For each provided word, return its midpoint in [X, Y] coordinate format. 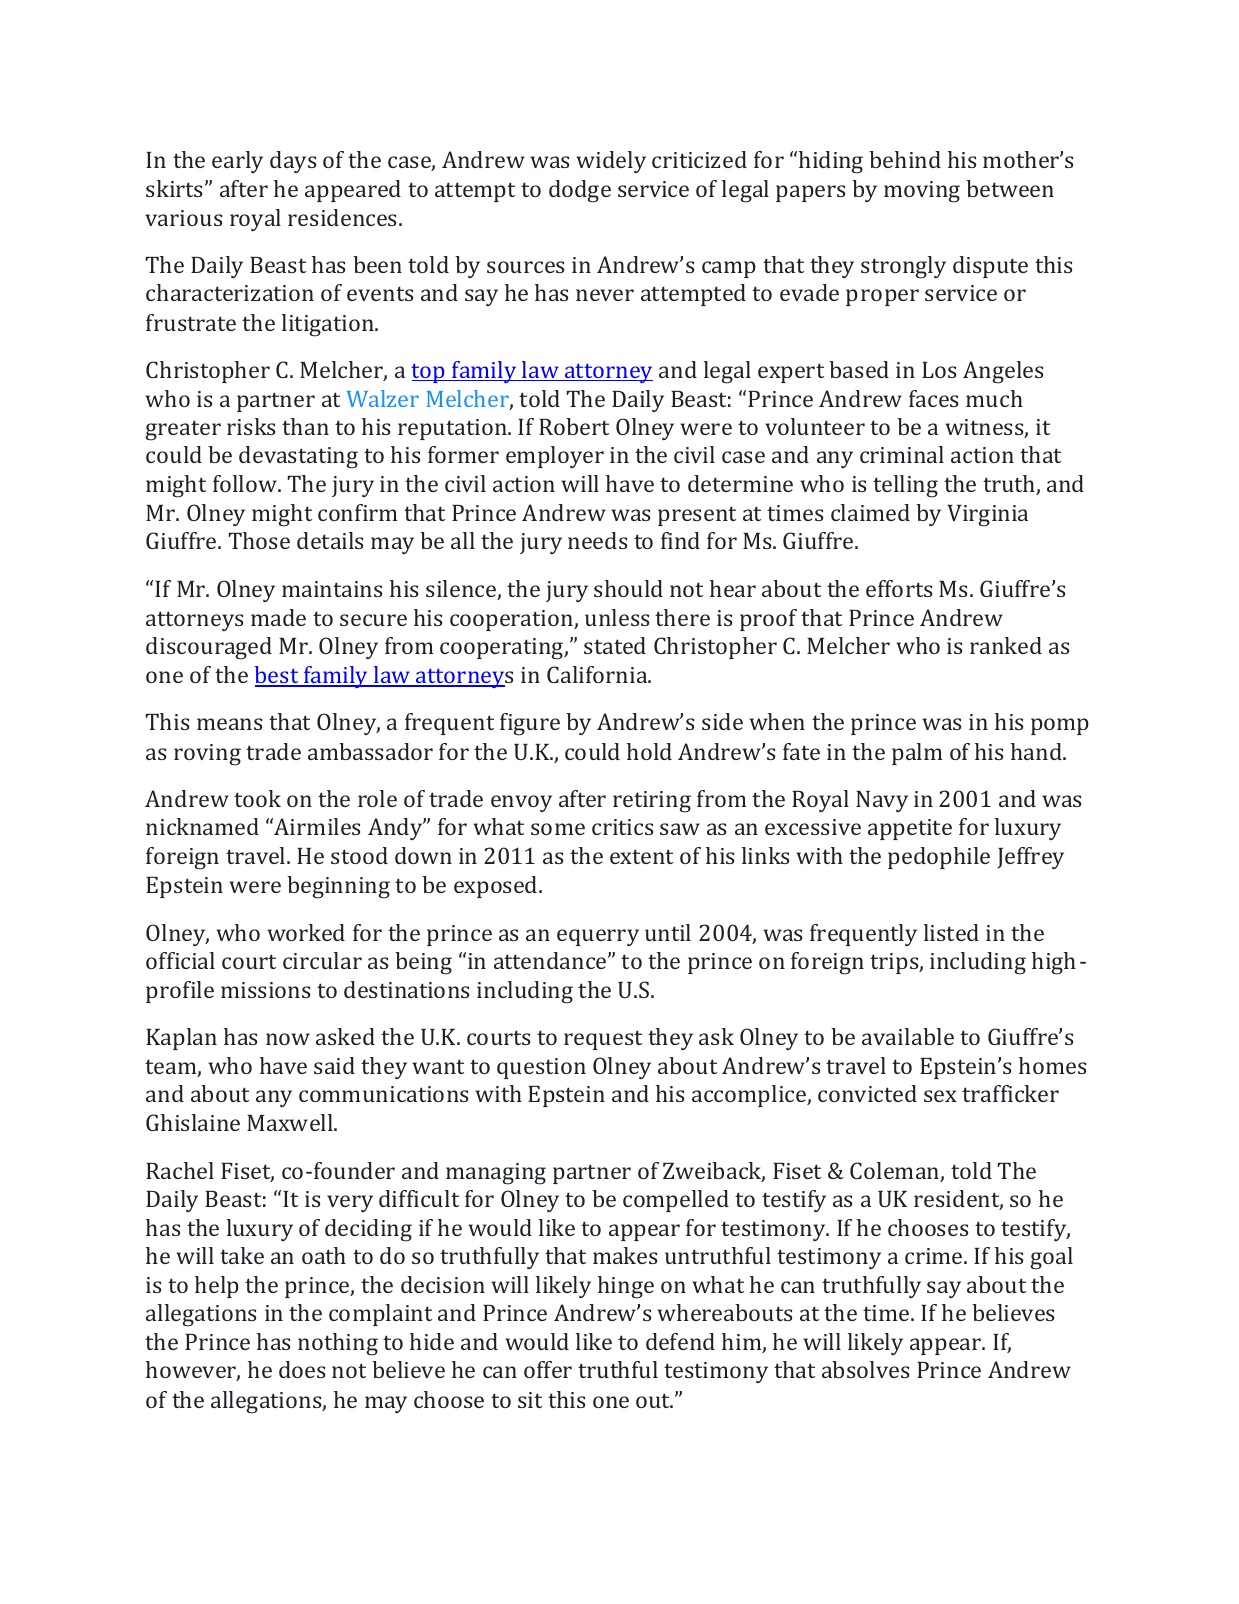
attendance [551, 960]
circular [322, 960]
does [302, 1369]
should [628, 588]
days [293, 162]
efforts [899, 588]
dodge [580, 191]
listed [951, 932]
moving [922, 192]
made [278, 617]
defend [680, 1341]
